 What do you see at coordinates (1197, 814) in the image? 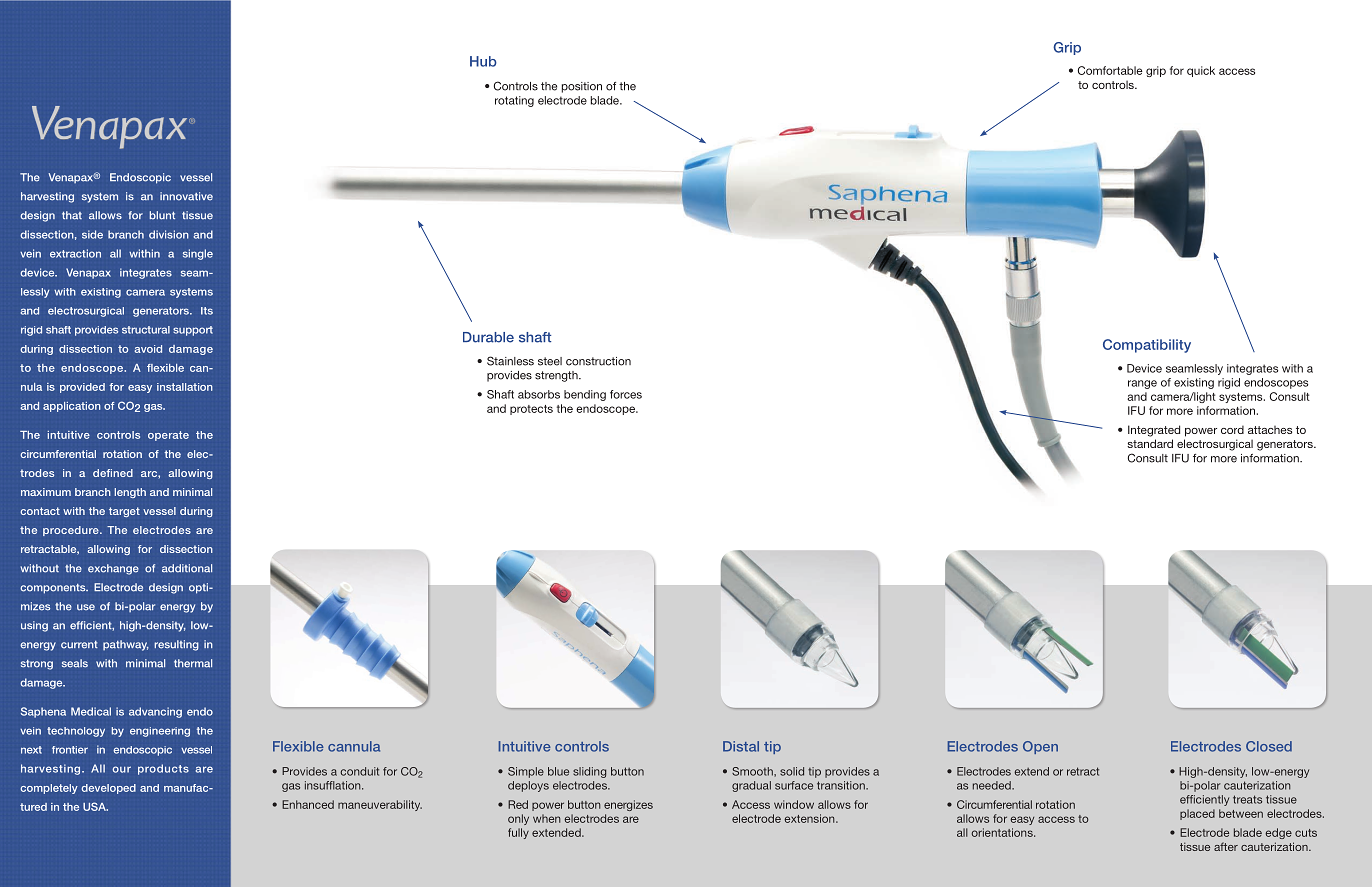
I see `placed` at bounding box center [1197, 814].
